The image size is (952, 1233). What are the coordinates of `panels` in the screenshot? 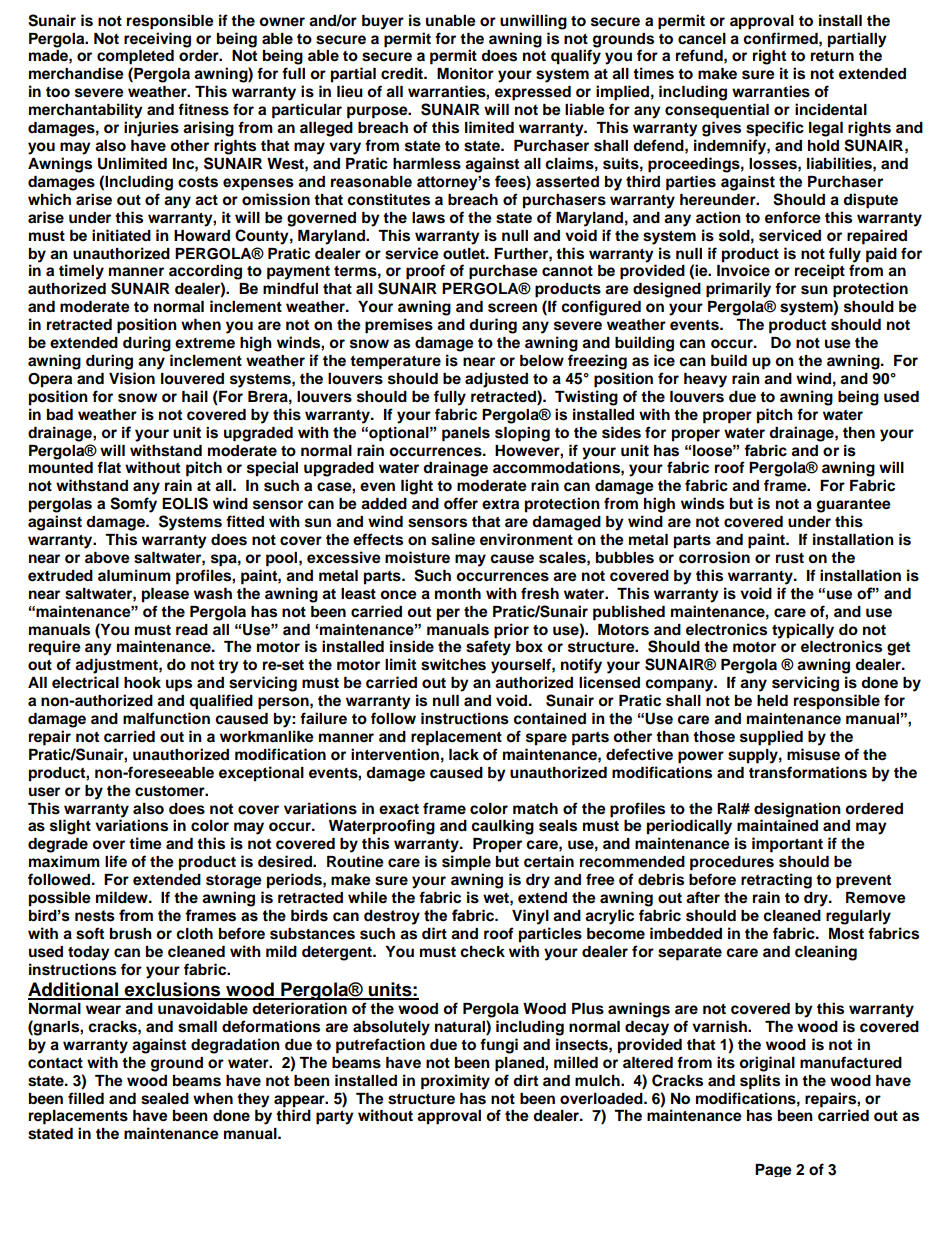 It's located at (466, 434).
